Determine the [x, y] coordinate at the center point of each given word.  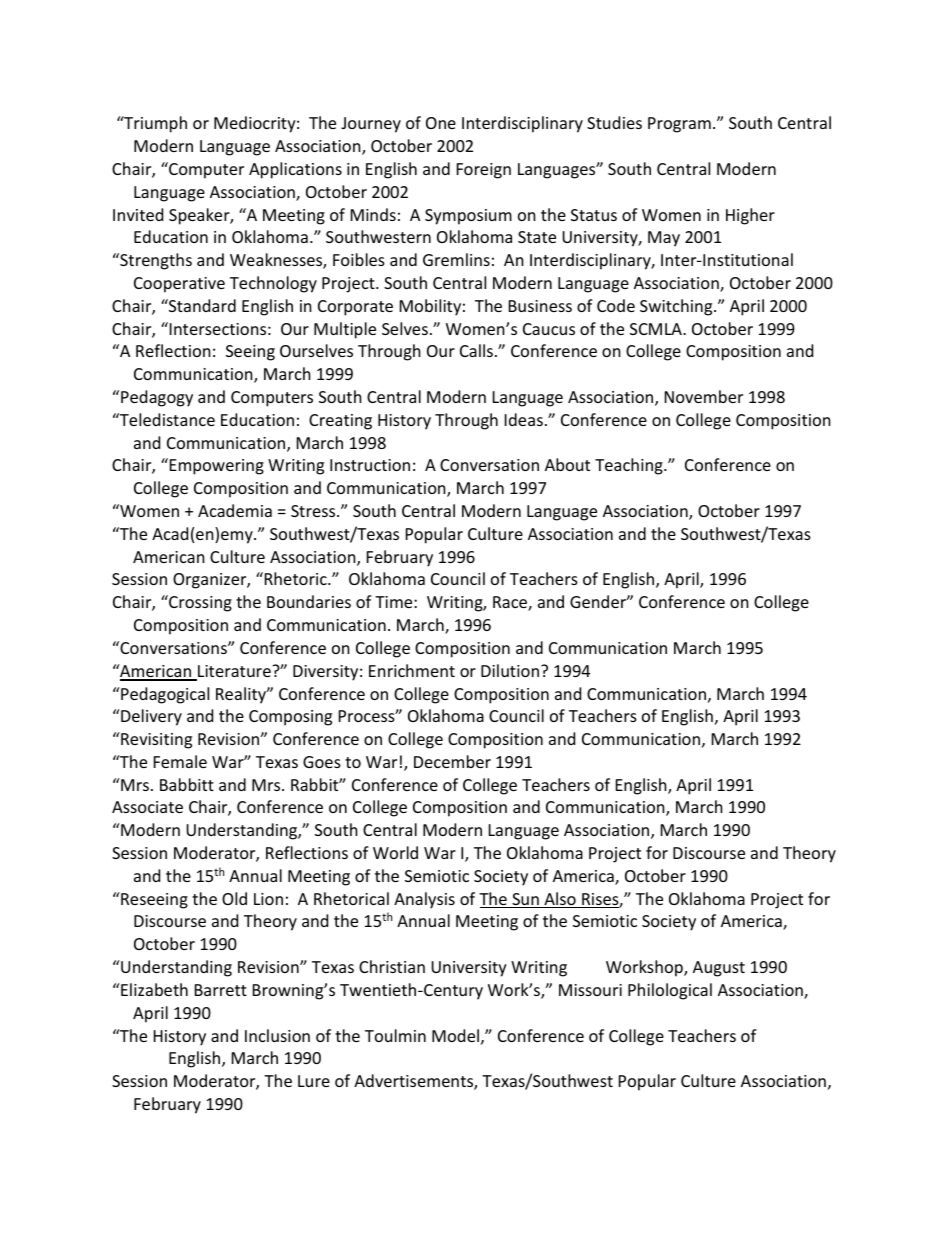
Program [679, 125]
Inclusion [277, 1035]
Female [180, 761]
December [452, 761]
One [441, 123]
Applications [295, 170]
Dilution [510, 670]
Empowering [215, 466]
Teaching [630, 466]
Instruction [370, 465]
